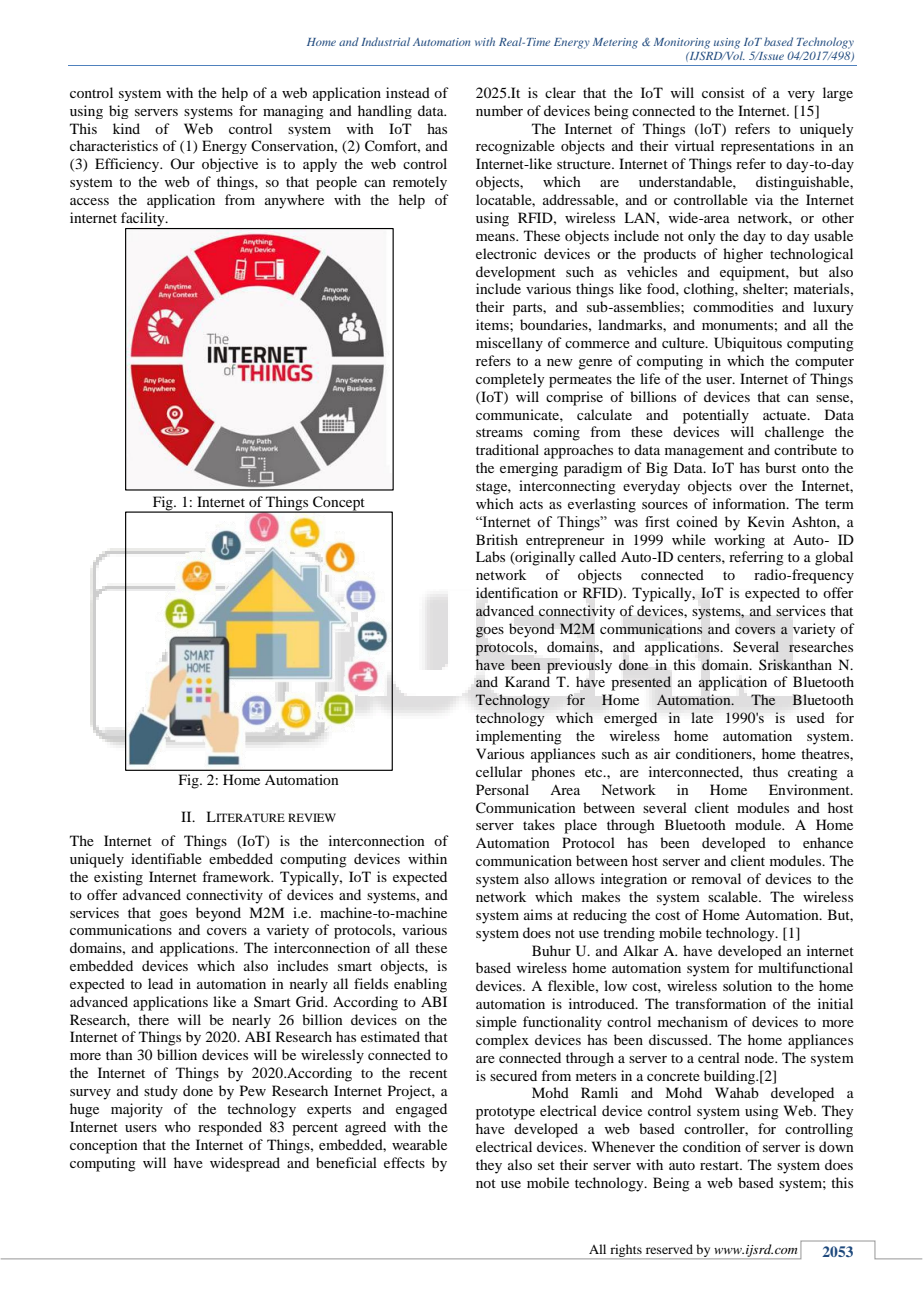  What do you see at coordinates (509, 344) in the page?
I see `miscellany` at bounding box center [509, 344].
